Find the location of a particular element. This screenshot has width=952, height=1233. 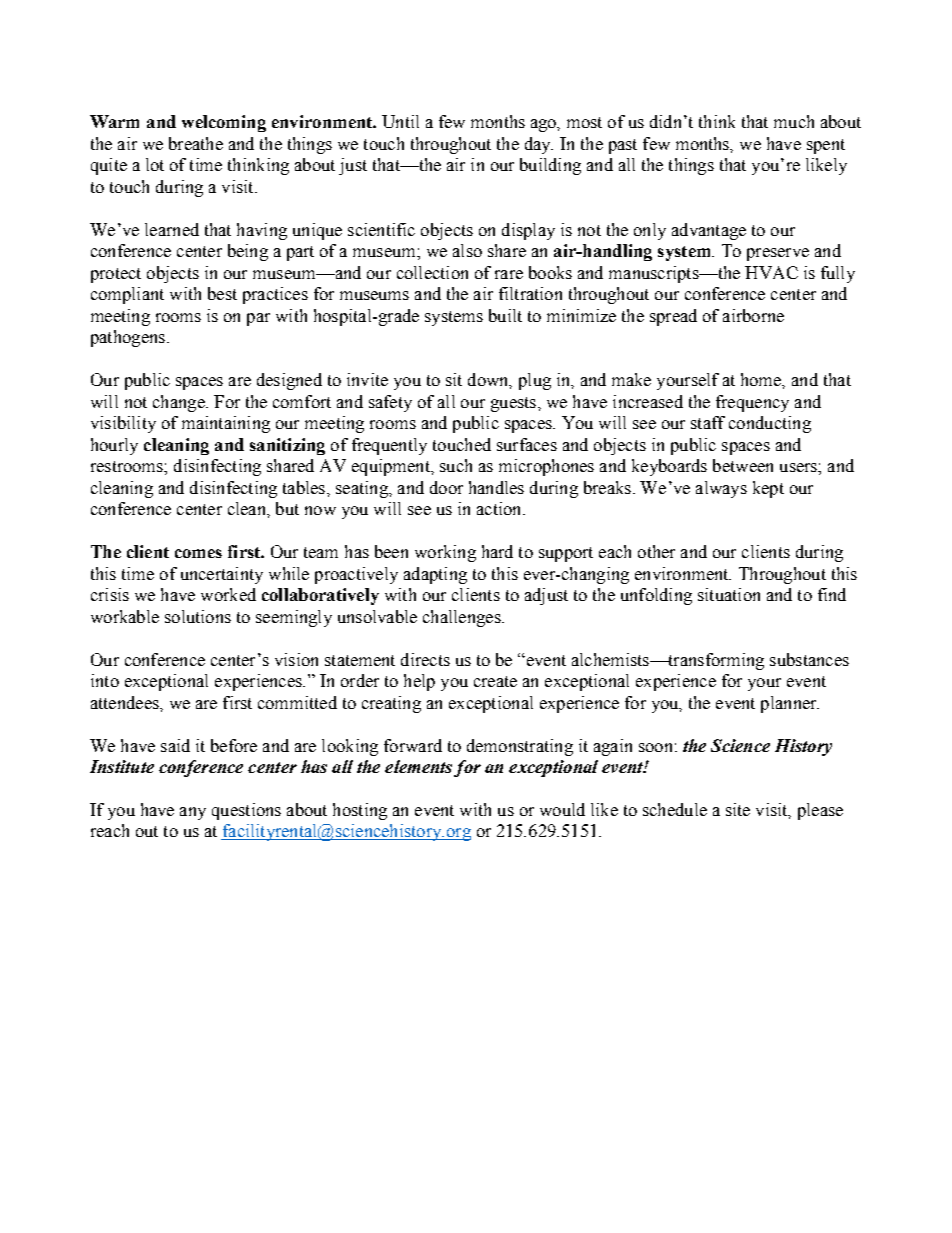

airborne is located at coordinates (753, 315).
